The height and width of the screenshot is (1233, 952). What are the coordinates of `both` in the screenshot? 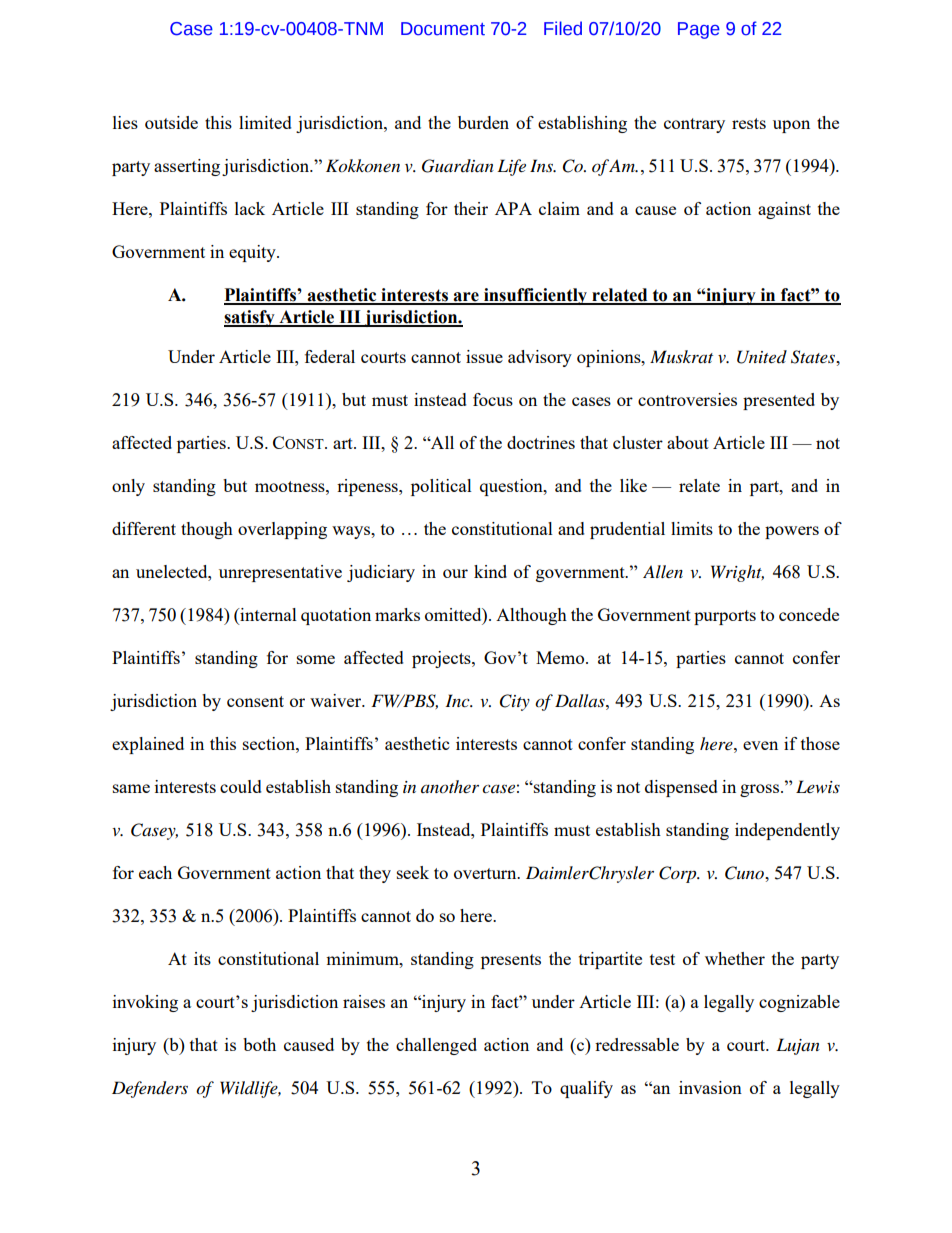 It's located at (259, 1044).
